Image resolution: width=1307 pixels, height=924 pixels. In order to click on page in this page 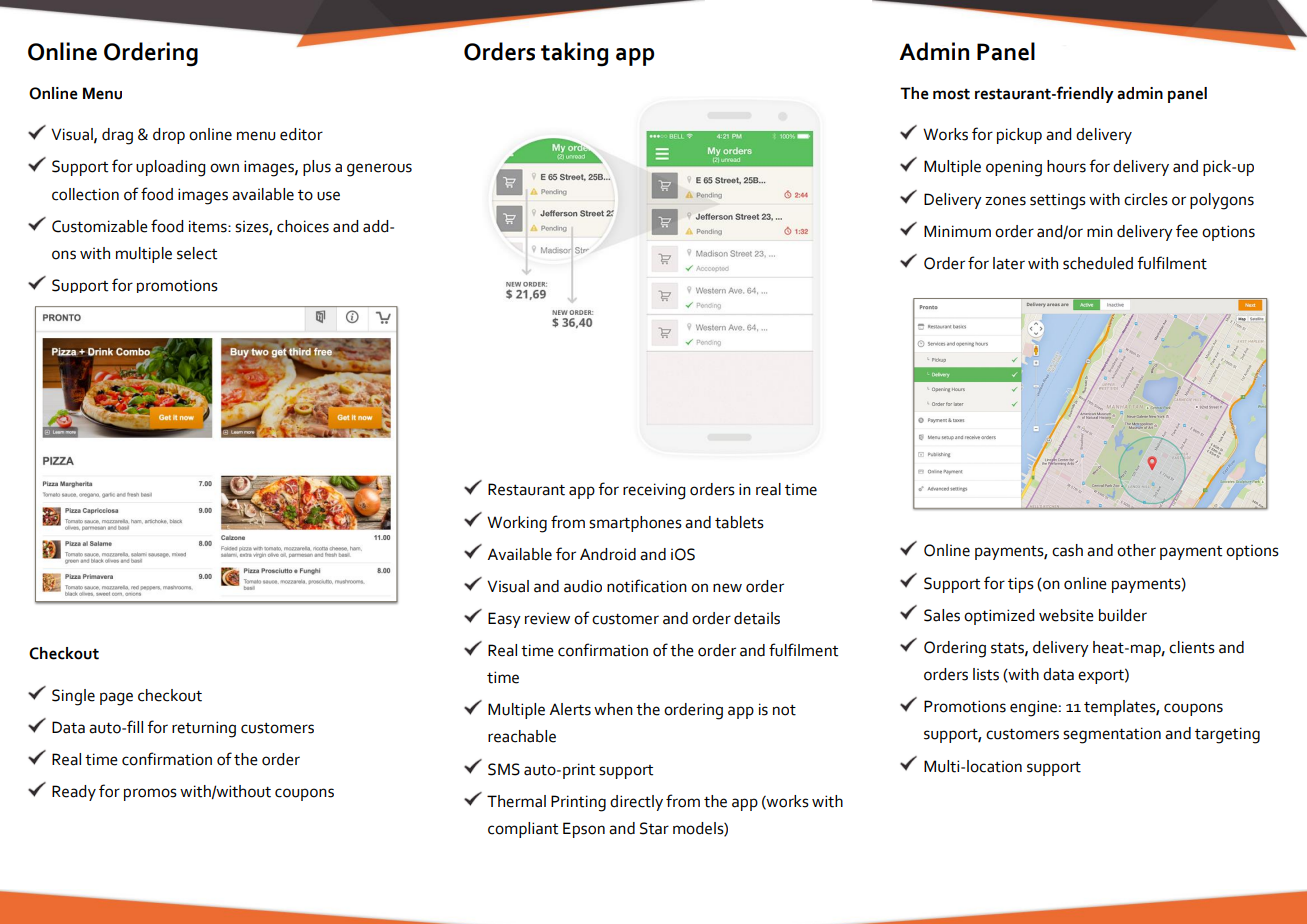, I will do `click(116, 699)`.
